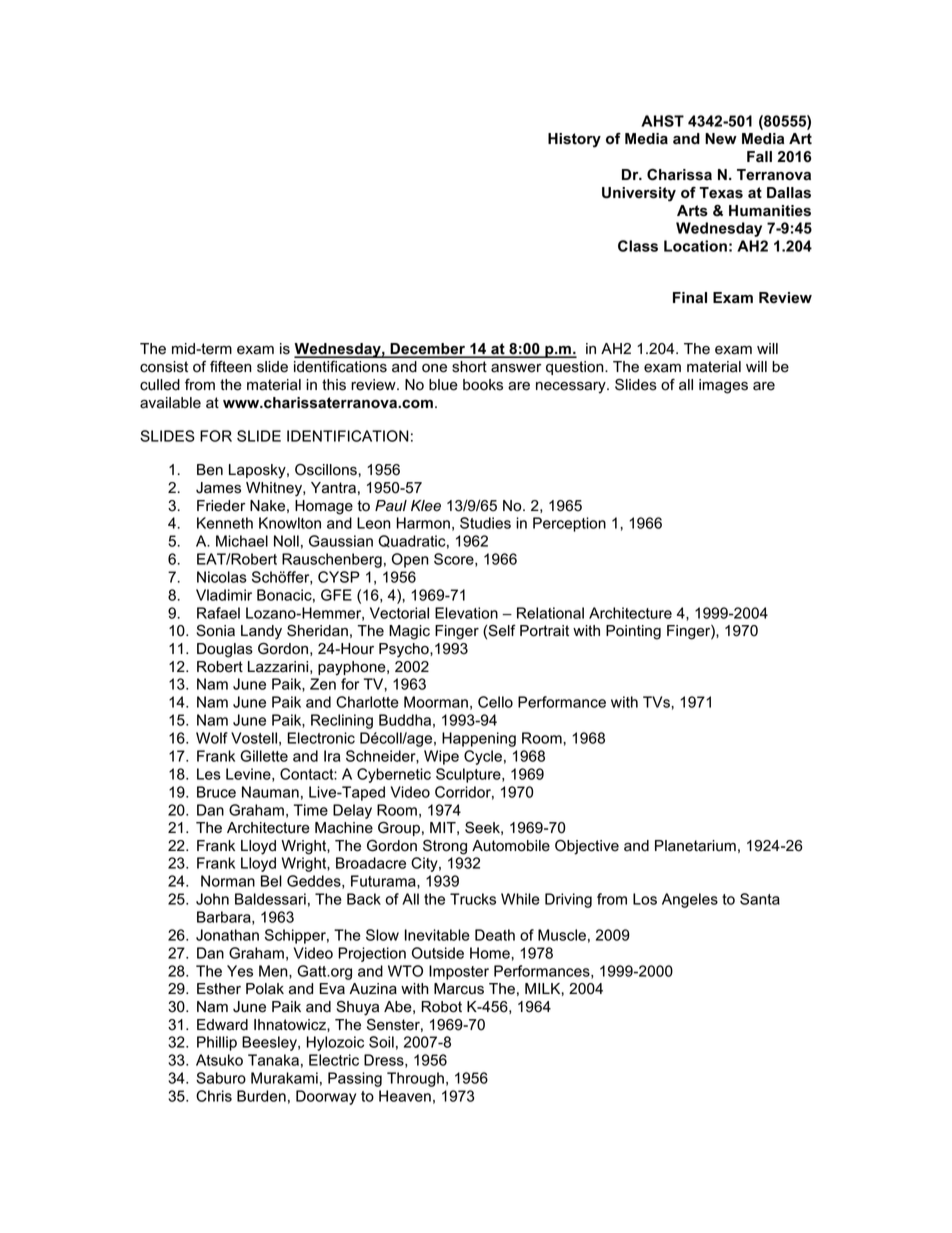  I want to click on Phillip, so click(217, 1043).
